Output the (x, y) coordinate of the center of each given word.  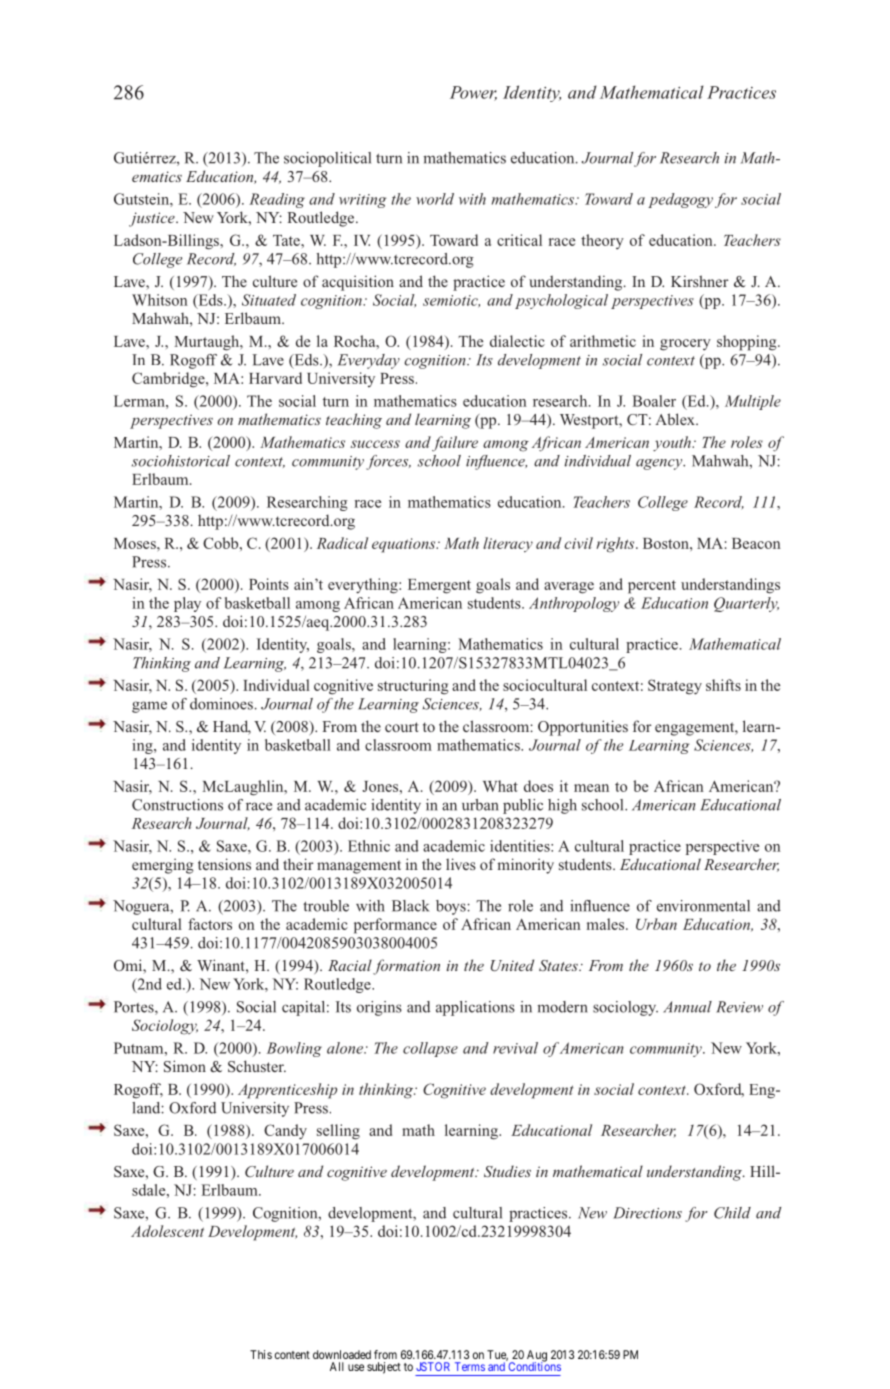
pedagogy (680, 200)
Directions (647, 1213)
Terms (470, 1366)
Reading (277, 200)
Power (473, 93)
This (261, 1354)
